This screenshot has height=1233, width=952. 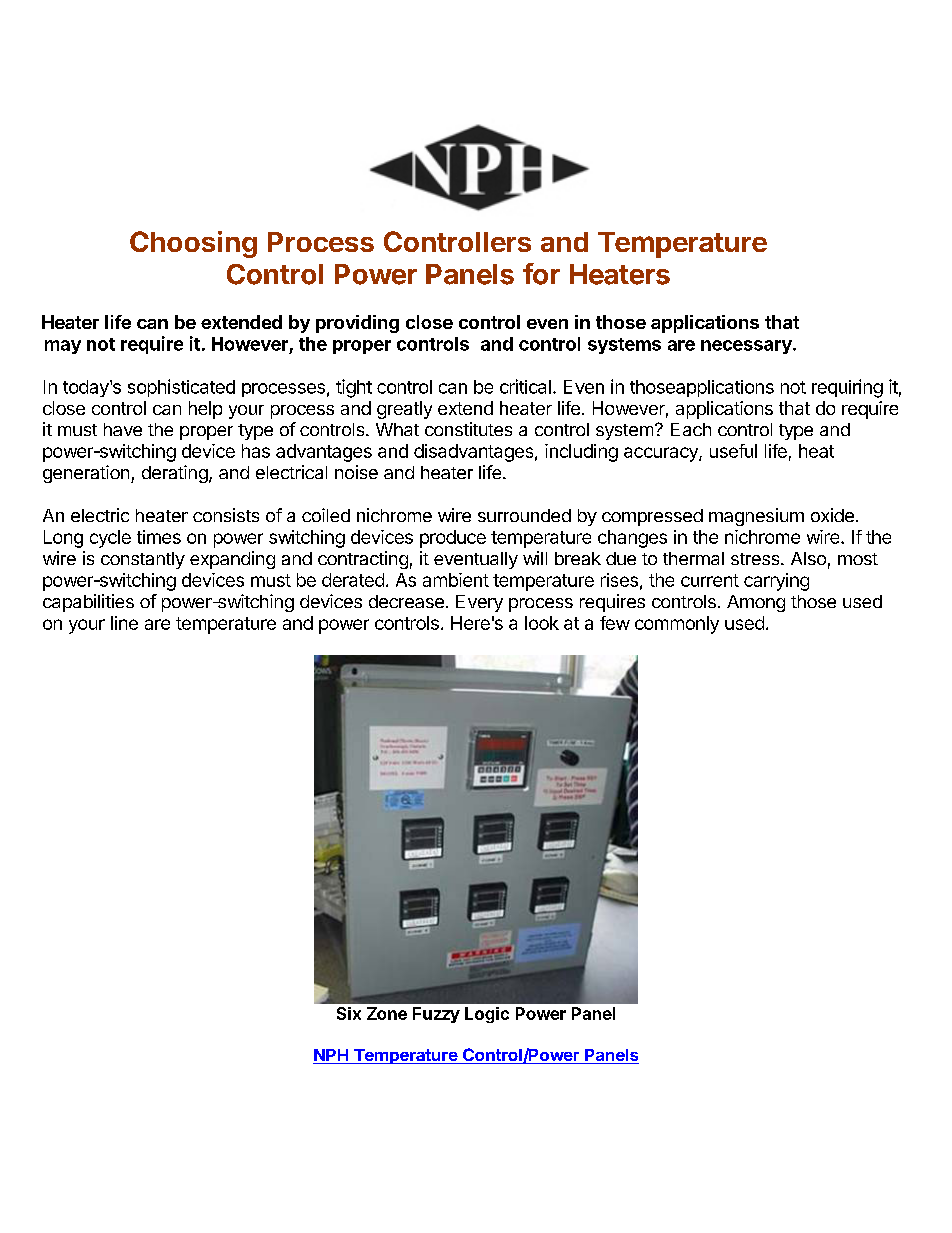 What do you see at coordinates (331, 1055) in the screenshot?
I see `NPH` at bounding box center [331, 1055].
